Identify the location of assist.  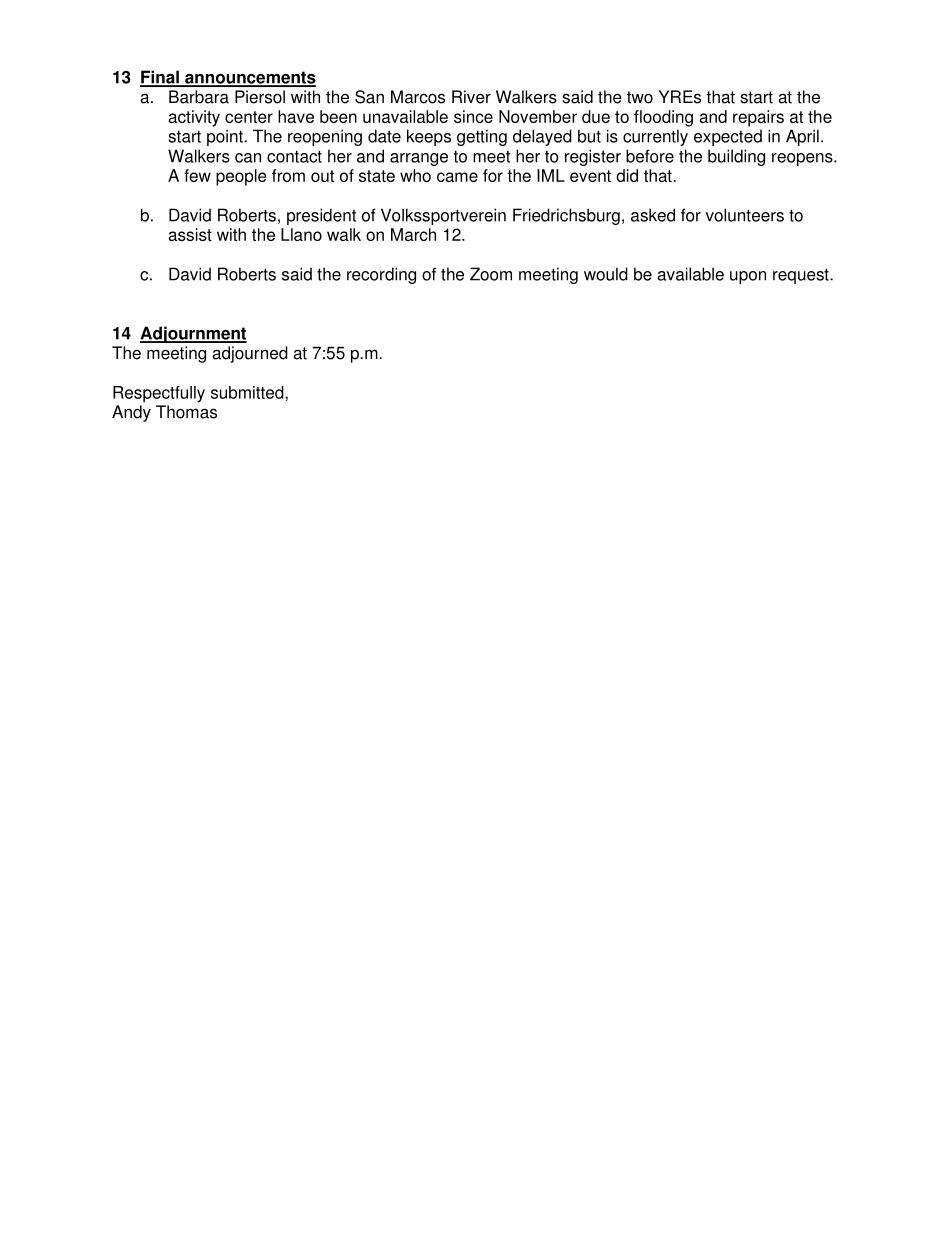
(190, 234).
